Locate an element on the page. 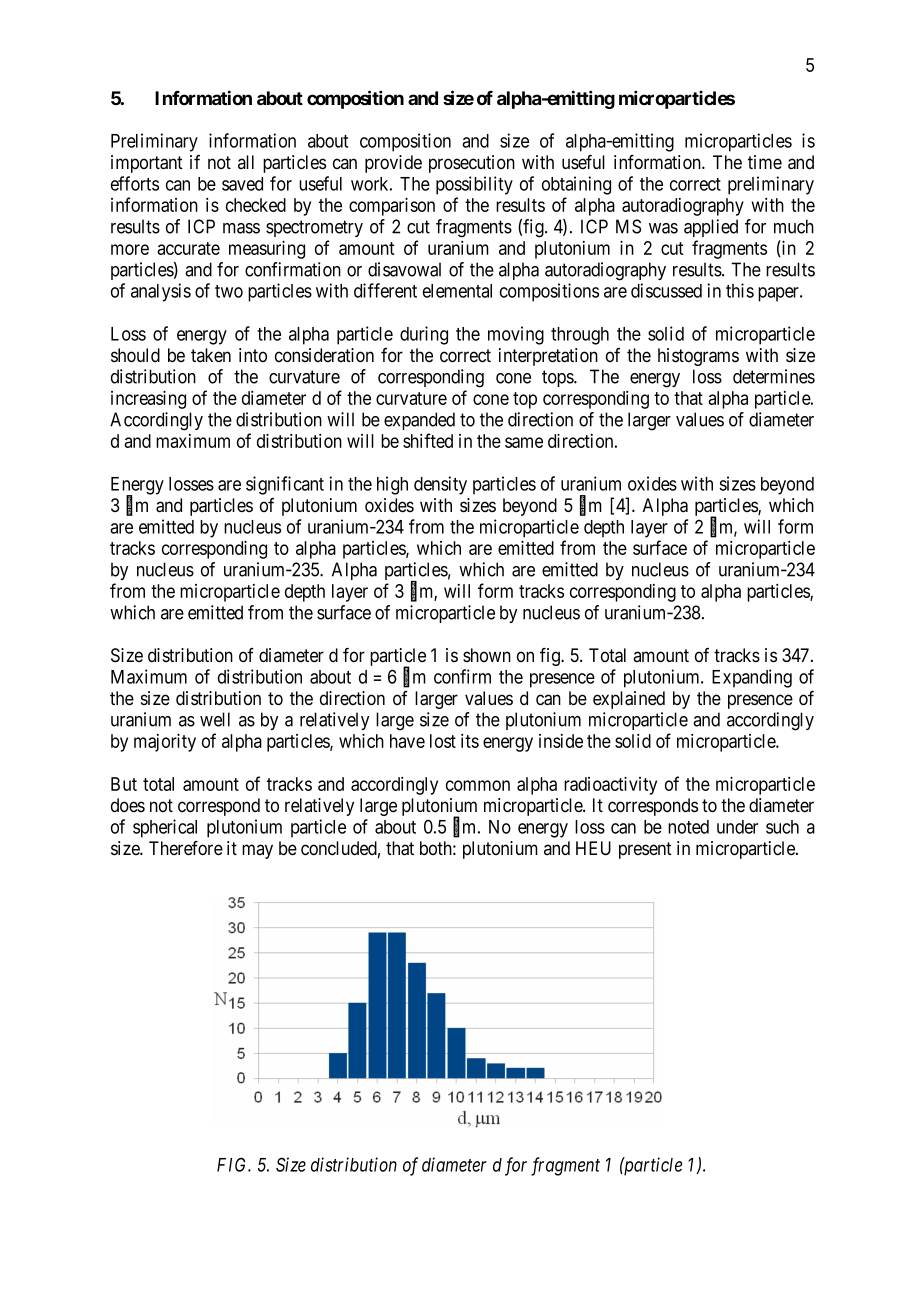 This page has width=924, height=1308. significant is located at coordinates (285, 485).
